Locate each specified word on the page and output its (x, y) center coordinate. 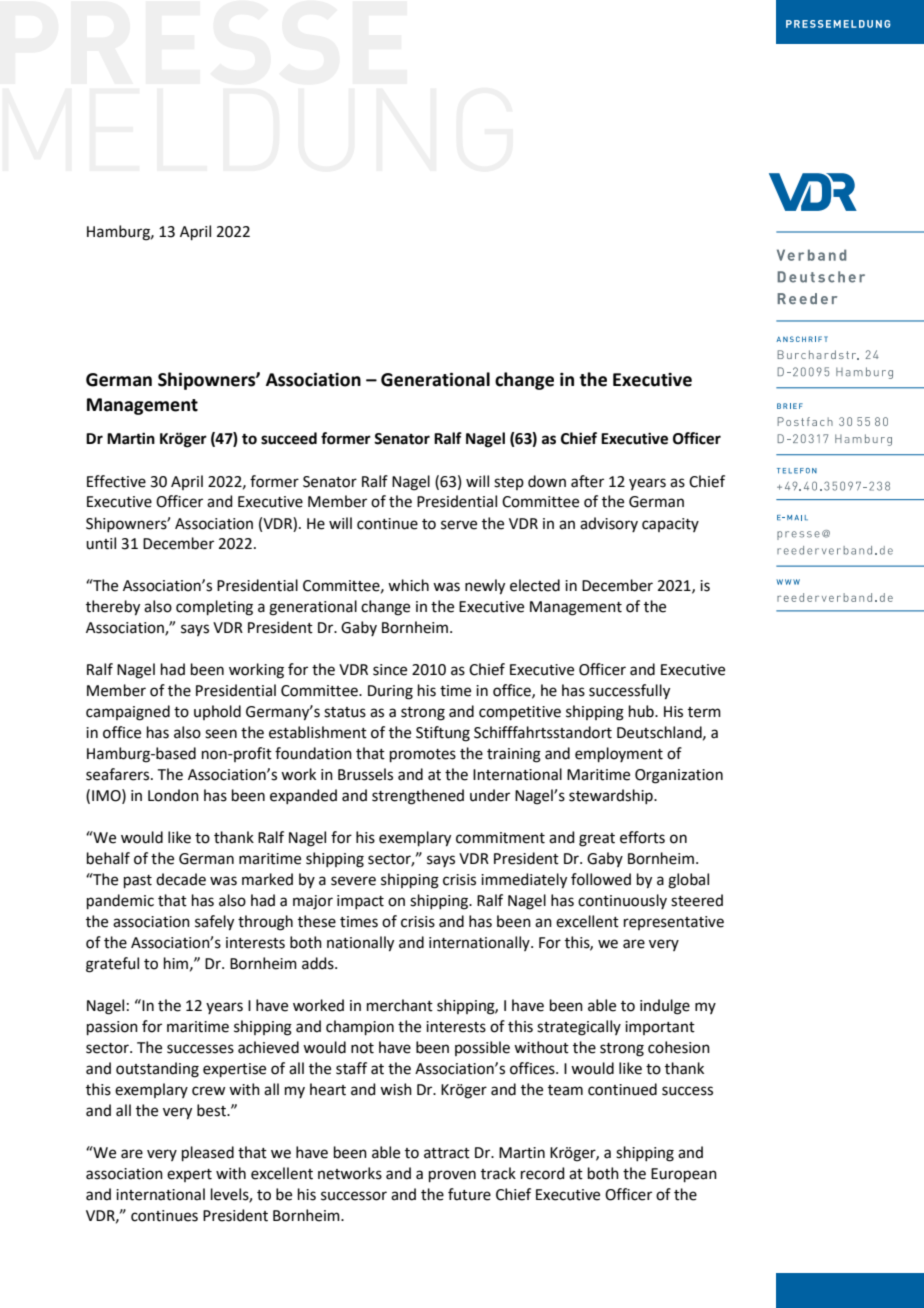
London (173, 795)
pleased (208, 1153)
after (587, 481)
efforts (642, 837)
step (509, 483)
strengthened (418, 797)
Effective (116, 481)
